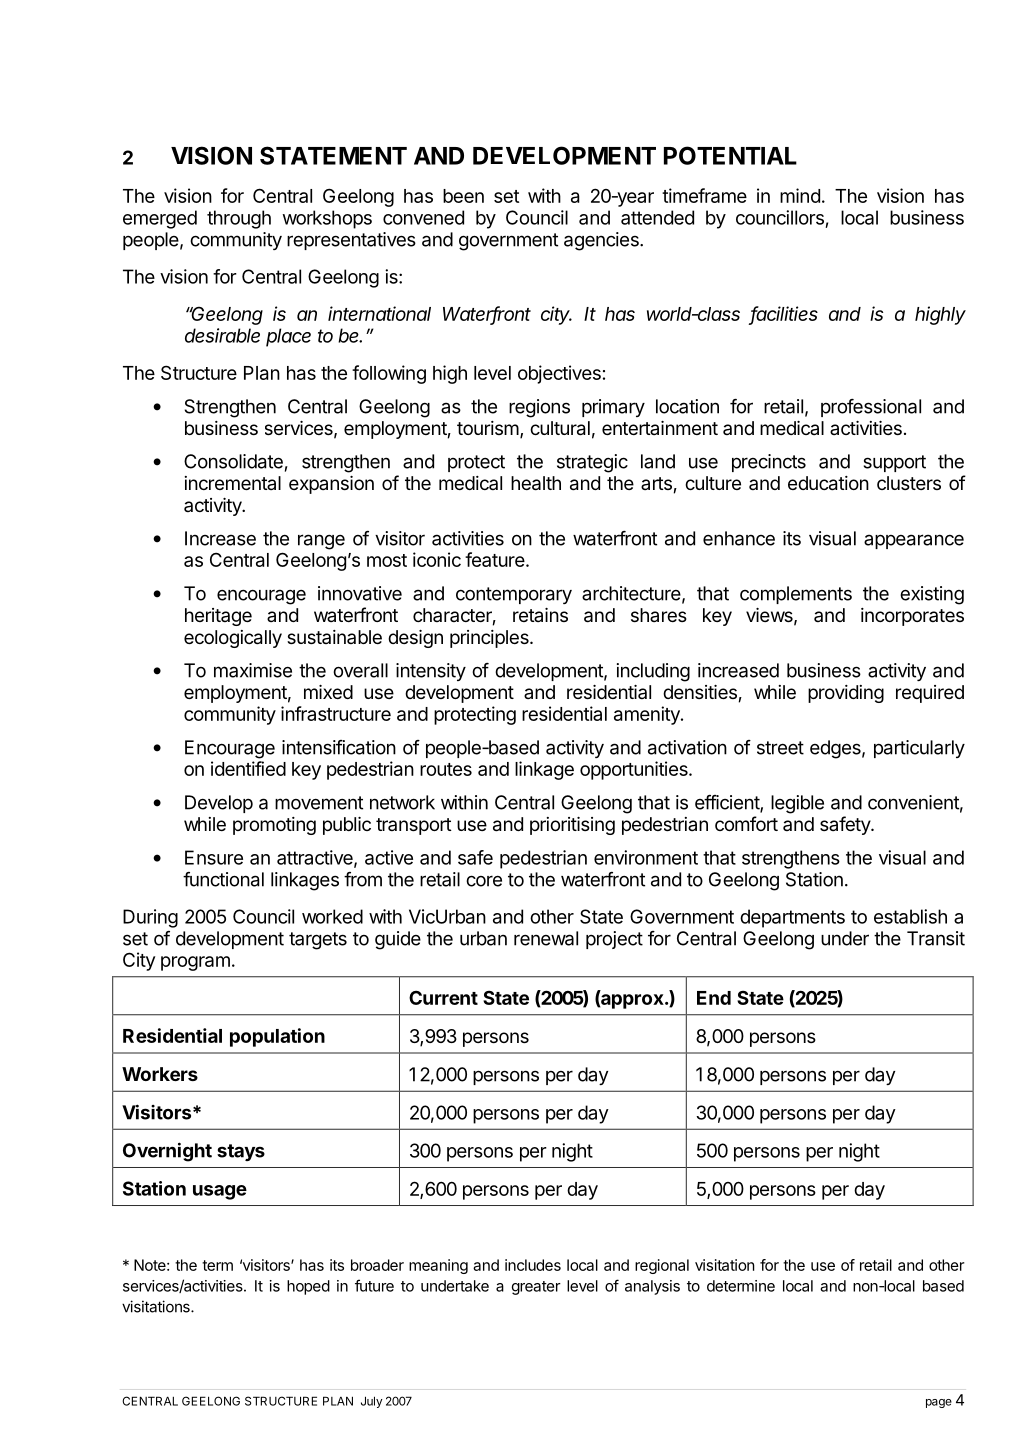 This document has height=1449, width=1024. I want to click on departments, so click(792, 918).
